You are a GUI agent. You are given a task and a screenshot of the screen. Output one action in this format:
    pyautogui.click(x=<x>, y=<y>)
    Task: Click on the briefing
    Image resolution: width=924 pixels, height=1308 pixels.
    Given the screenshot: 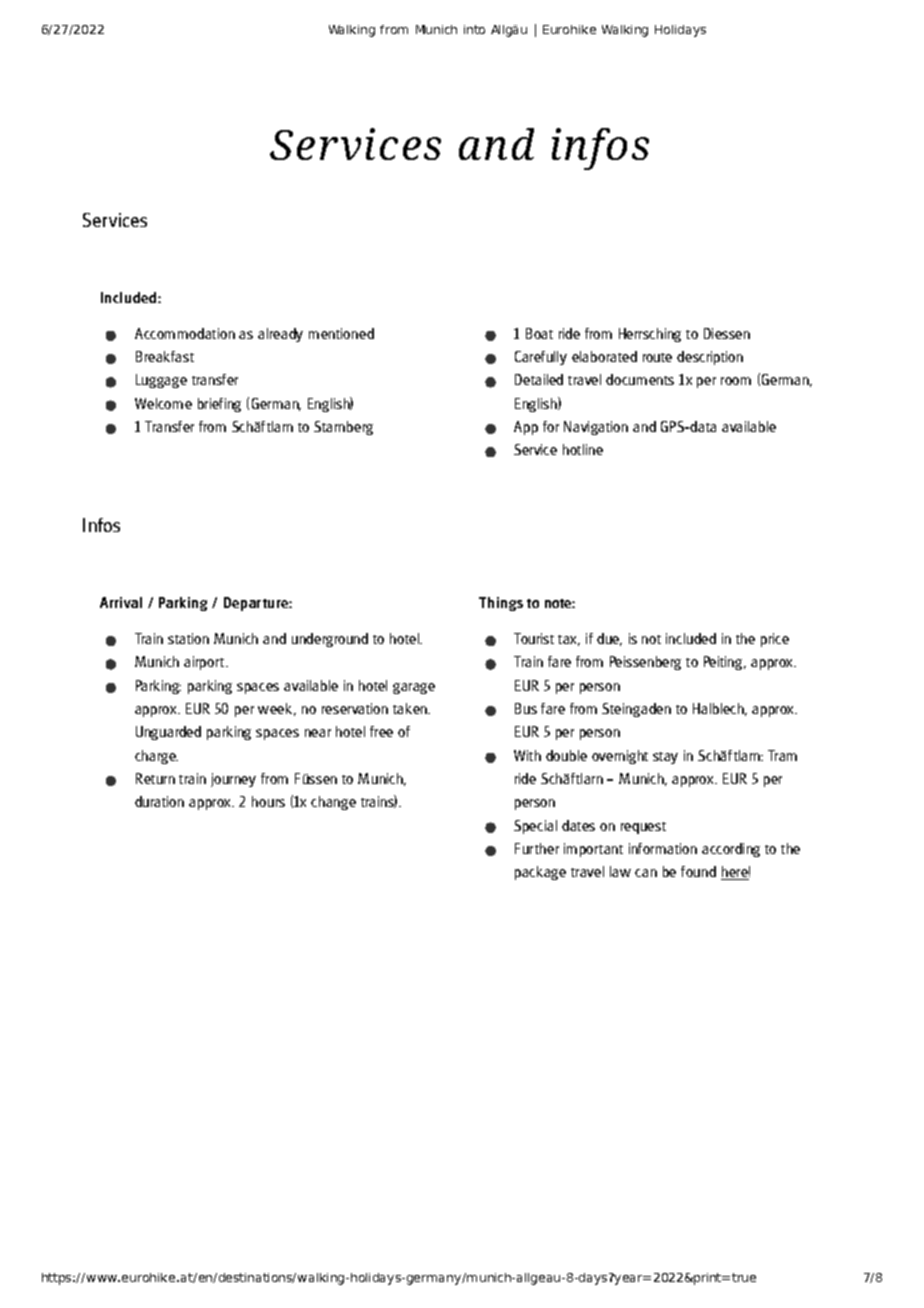 What is the action you would take?
    pyautogui.click(x=219, y=405)
